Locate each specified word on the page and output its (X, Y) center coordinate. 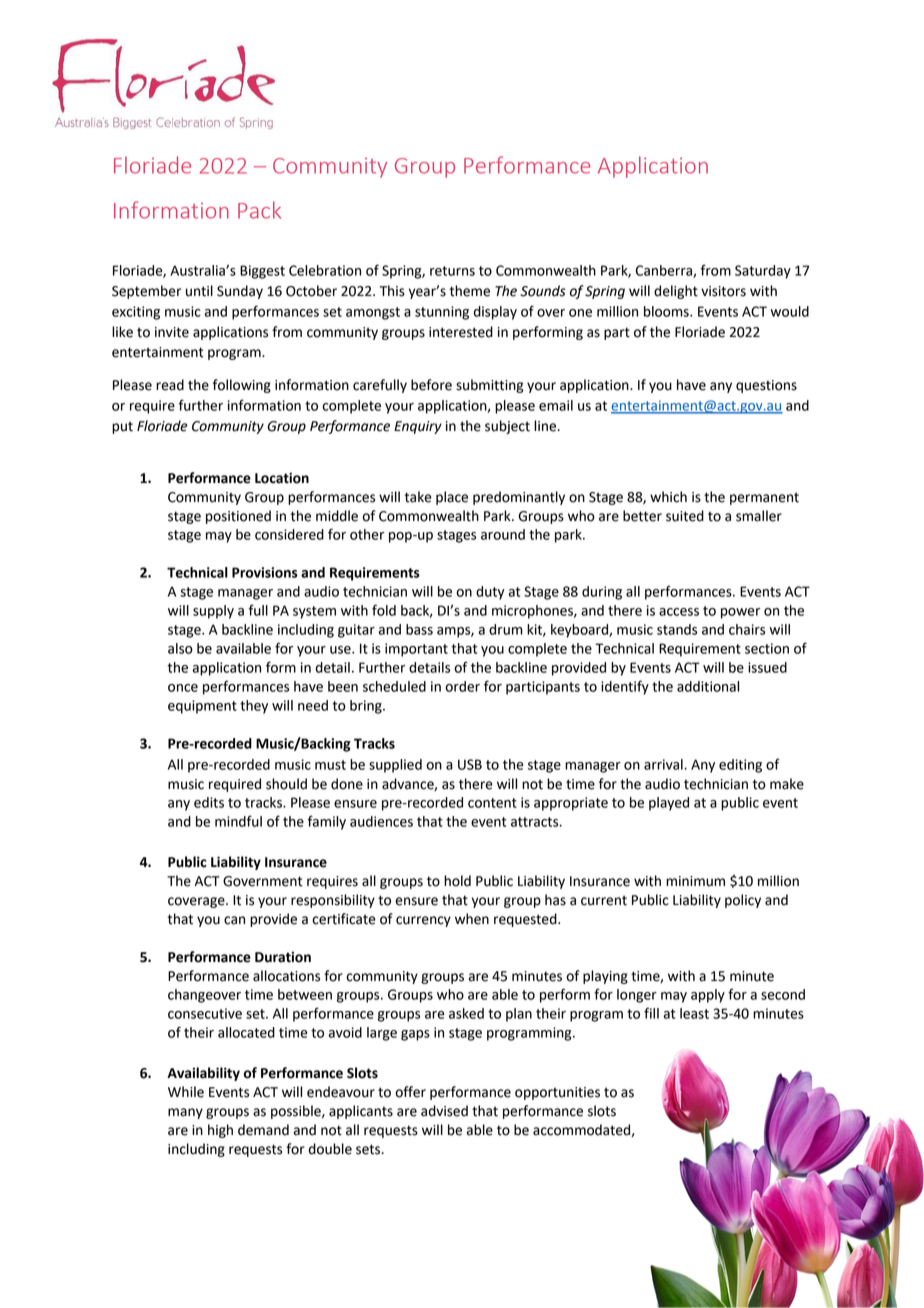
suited (685, 516)
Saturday (763, 272)
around (503, 534)
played (669, 804)
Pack (259, 210)
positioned (238, 517)
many (185, 1113)
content (492, 803)
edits (209, 802)
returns (452, 271)
